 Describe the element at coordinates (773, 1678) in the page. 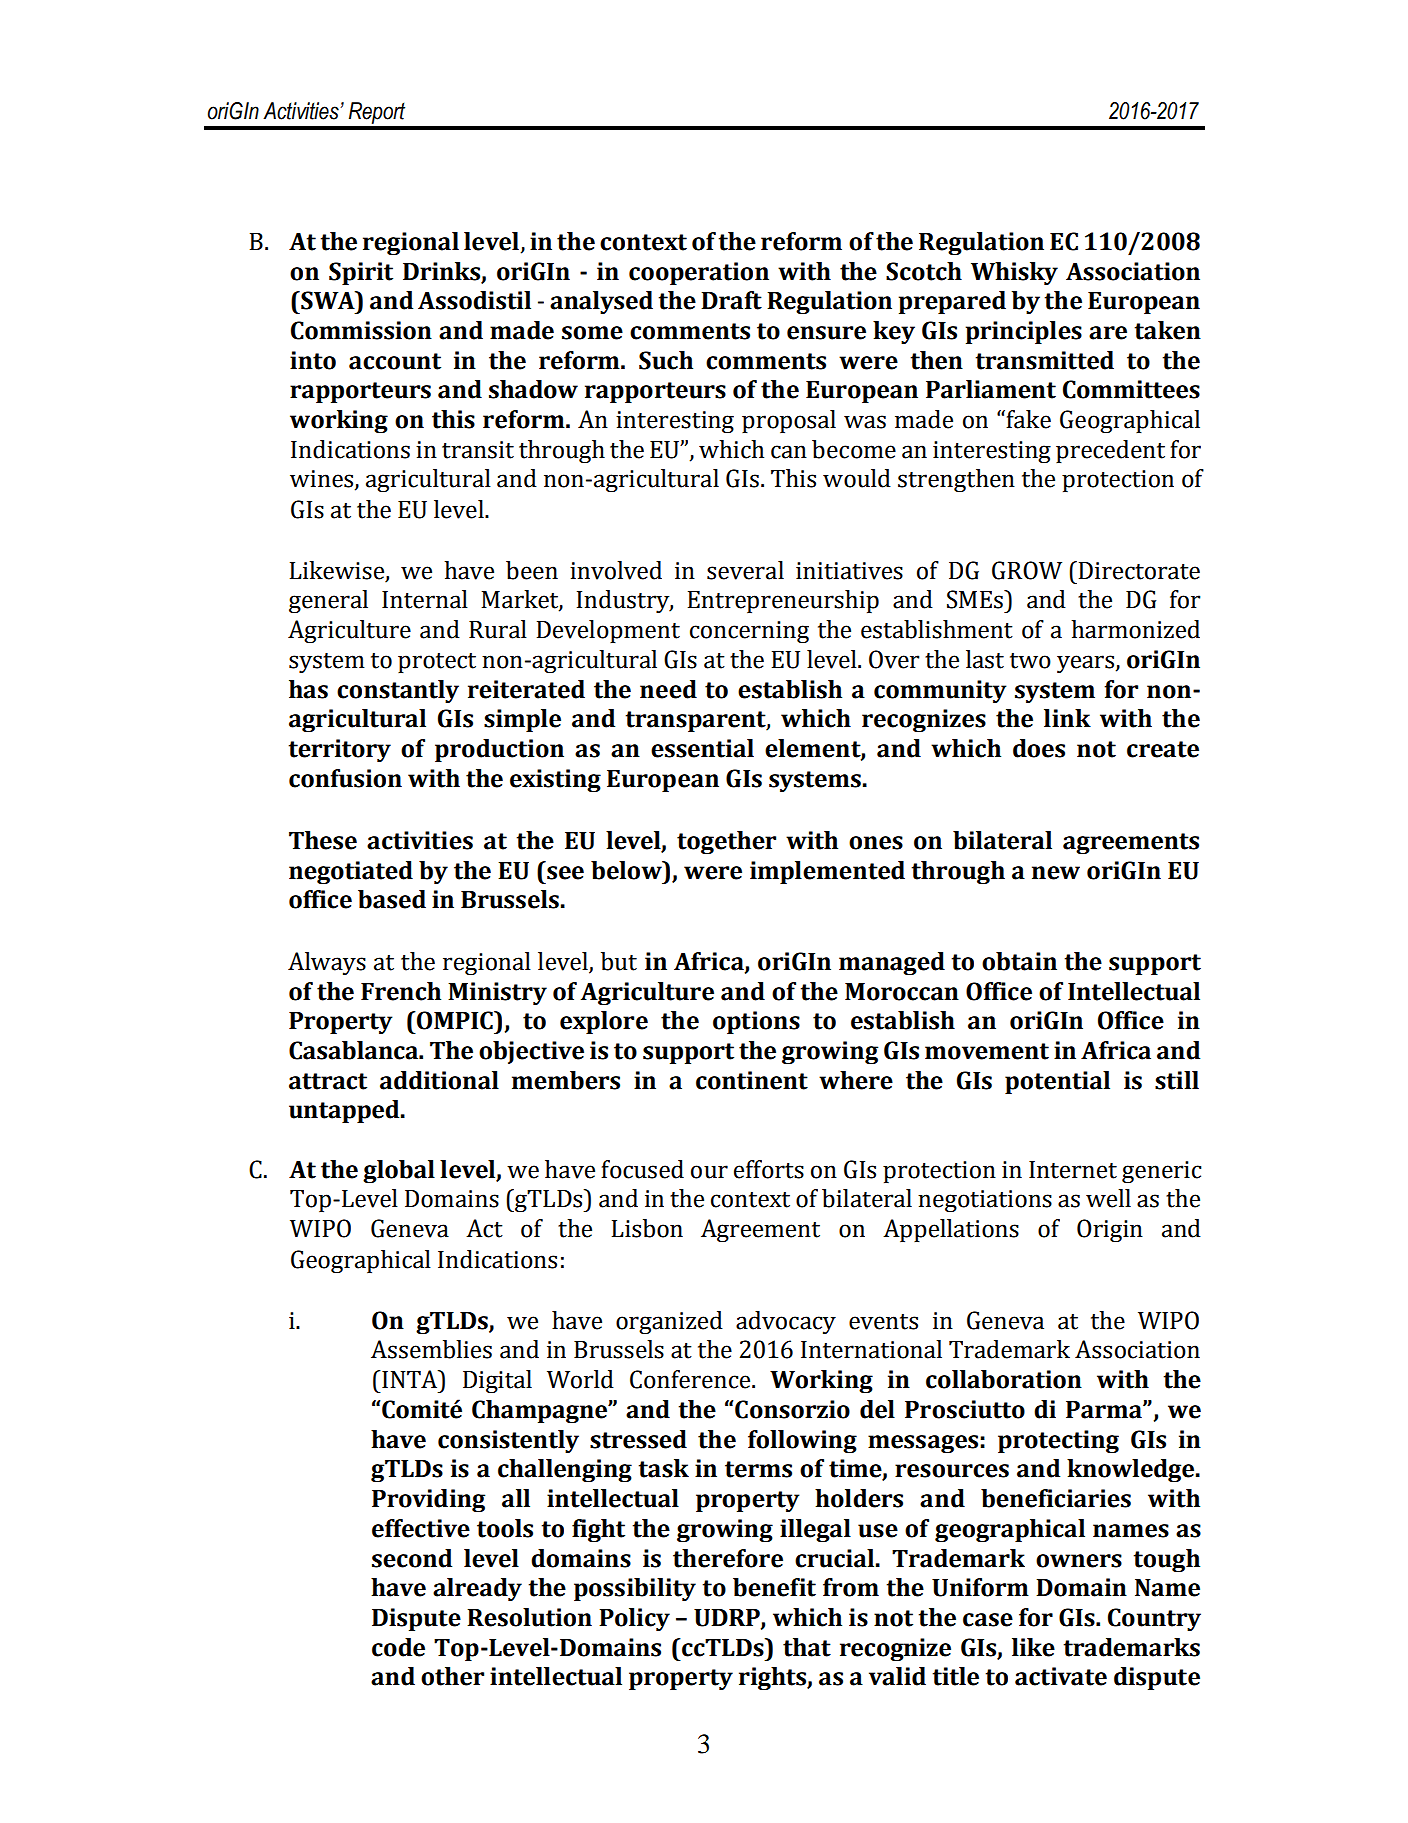

I see `rights` at that location.
